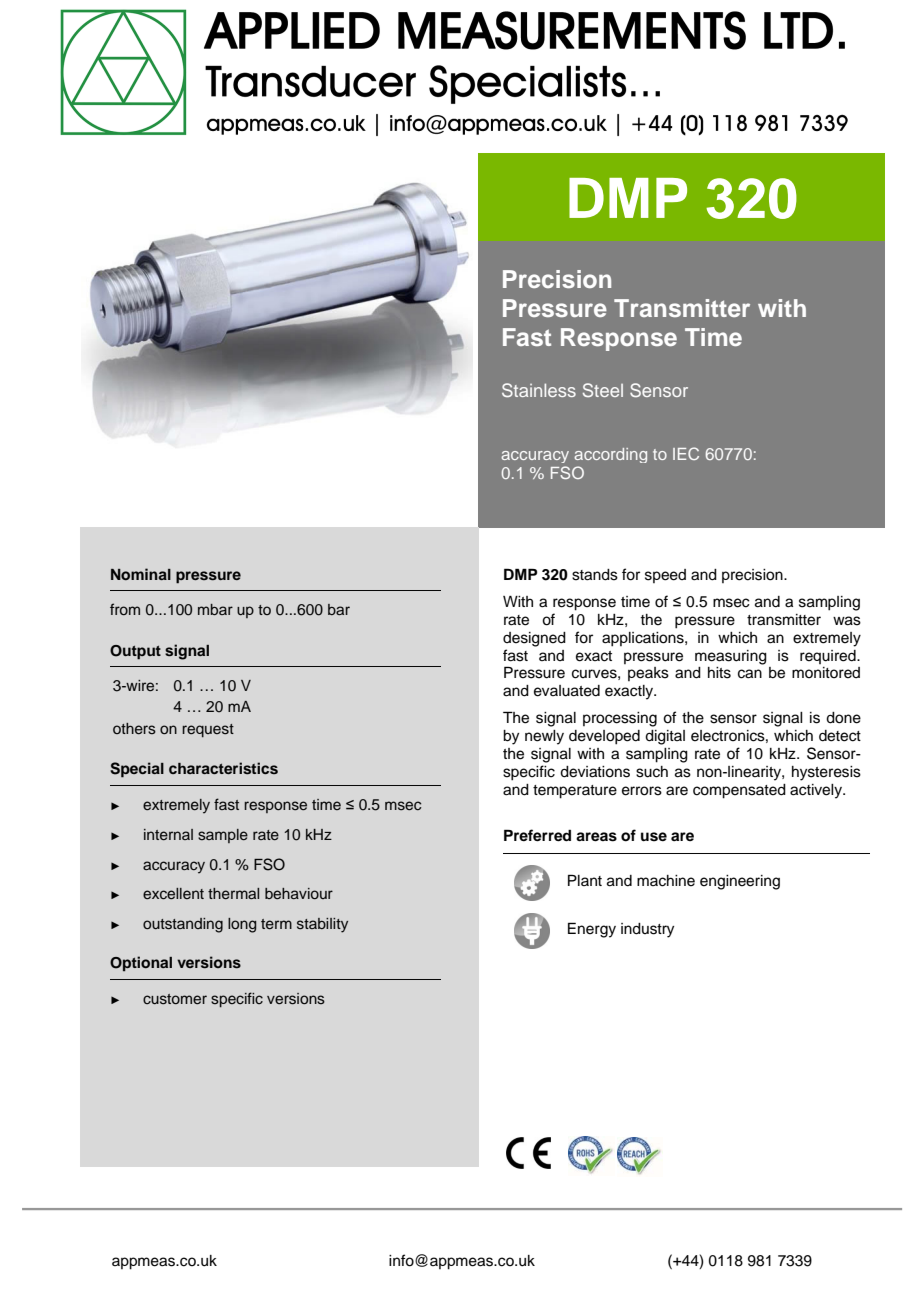  What do you see at coordinates (603, 390) in the document?
I see `Steel` at bounding box center [603, 390].
